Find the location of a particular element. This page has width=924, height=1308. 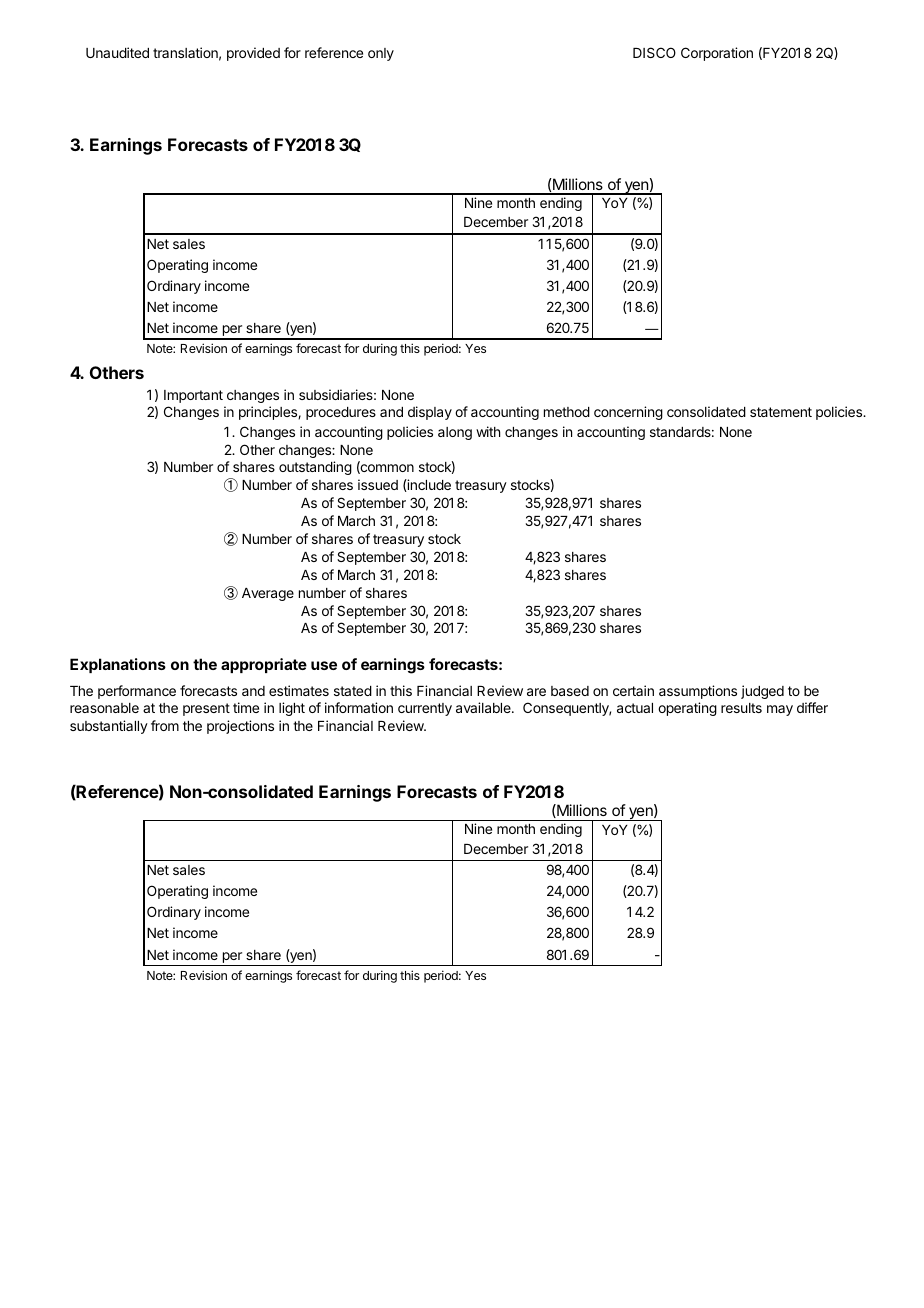

DISCO is located at coordinates (654, 52).
